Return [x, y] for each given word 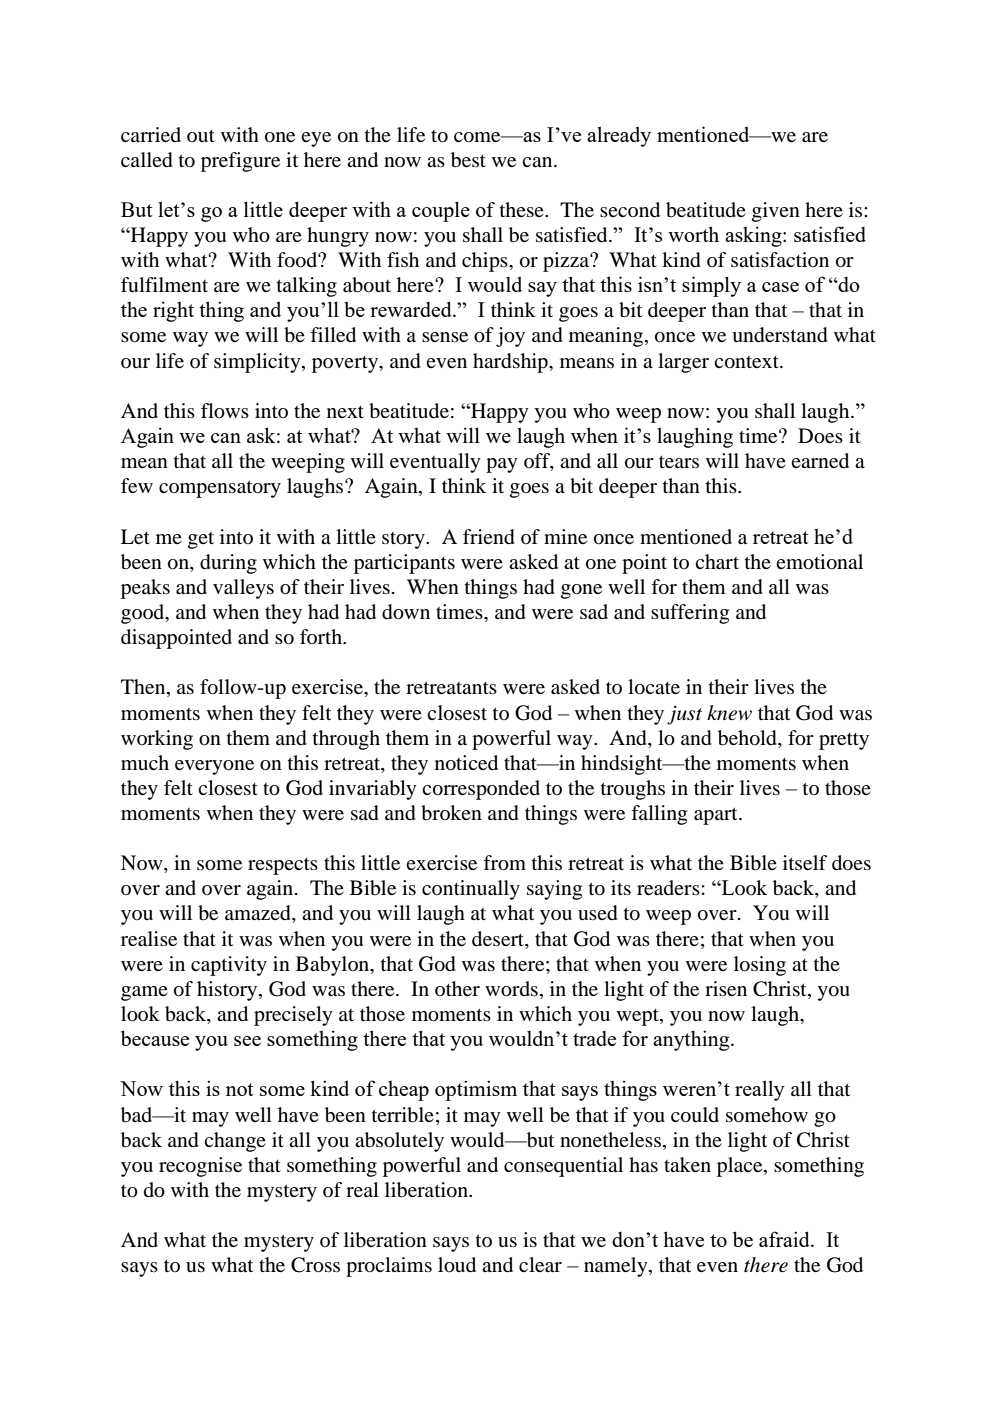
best [468, 160]
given [776, 212]
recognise [200, 1167]
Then [144, 688]
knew [729, 713]
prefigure [240, 162]
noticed [466, 763]
